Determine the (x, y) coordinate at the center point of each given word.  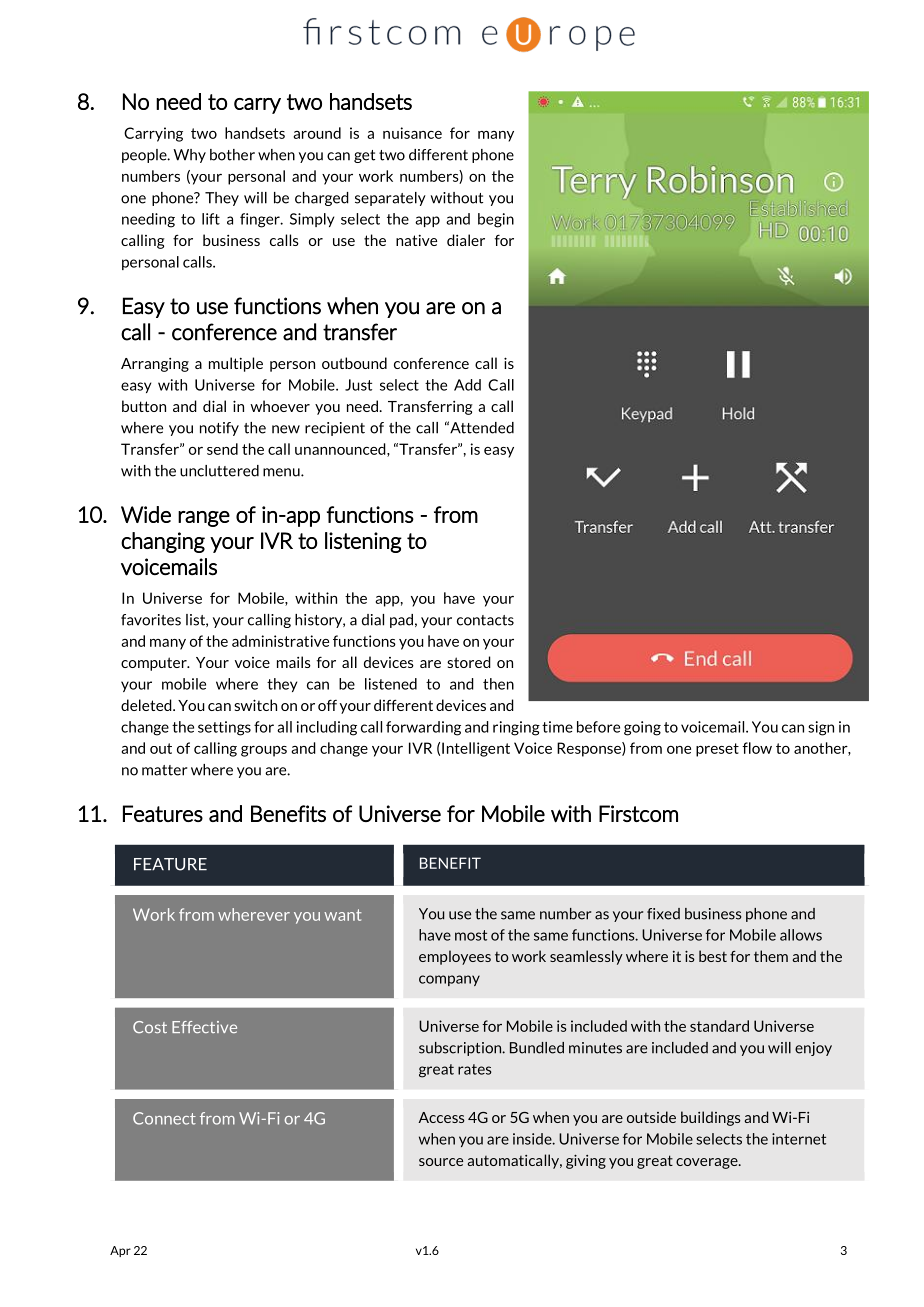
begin (496, 220)
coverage (708, 1163)
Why (189, 156)
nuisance (412, 133)
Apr (120, 1251)
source (441, 1162)
